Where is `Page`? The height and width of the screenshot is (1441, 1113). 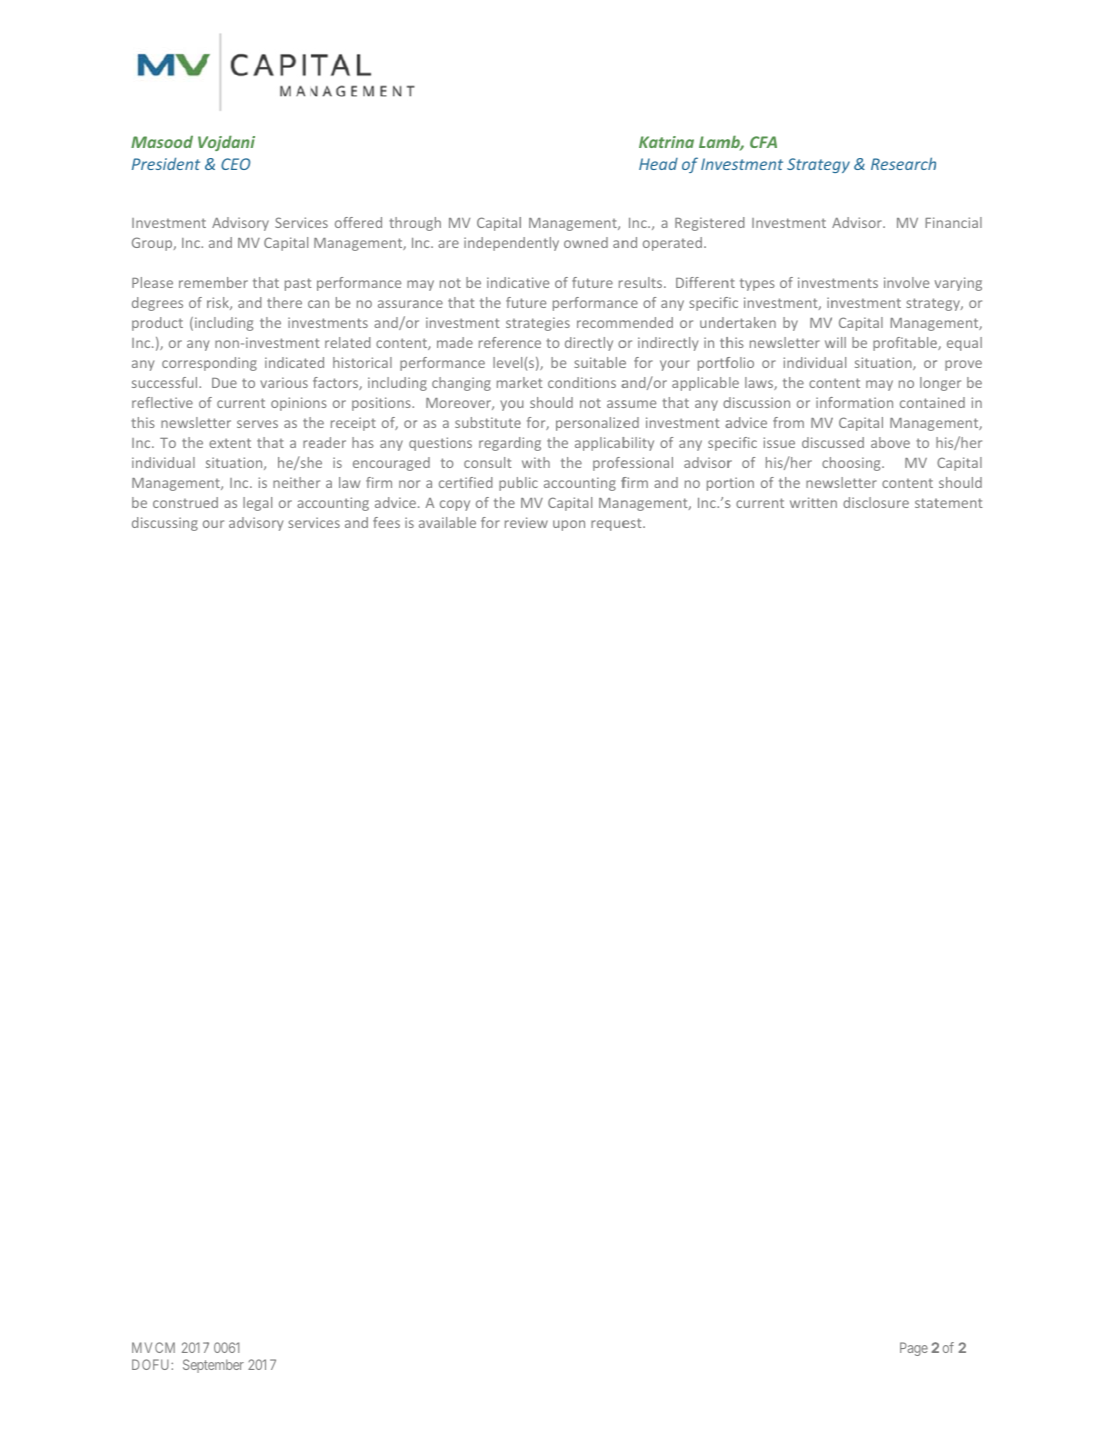 Page is located at coordinates (914, 1349).
